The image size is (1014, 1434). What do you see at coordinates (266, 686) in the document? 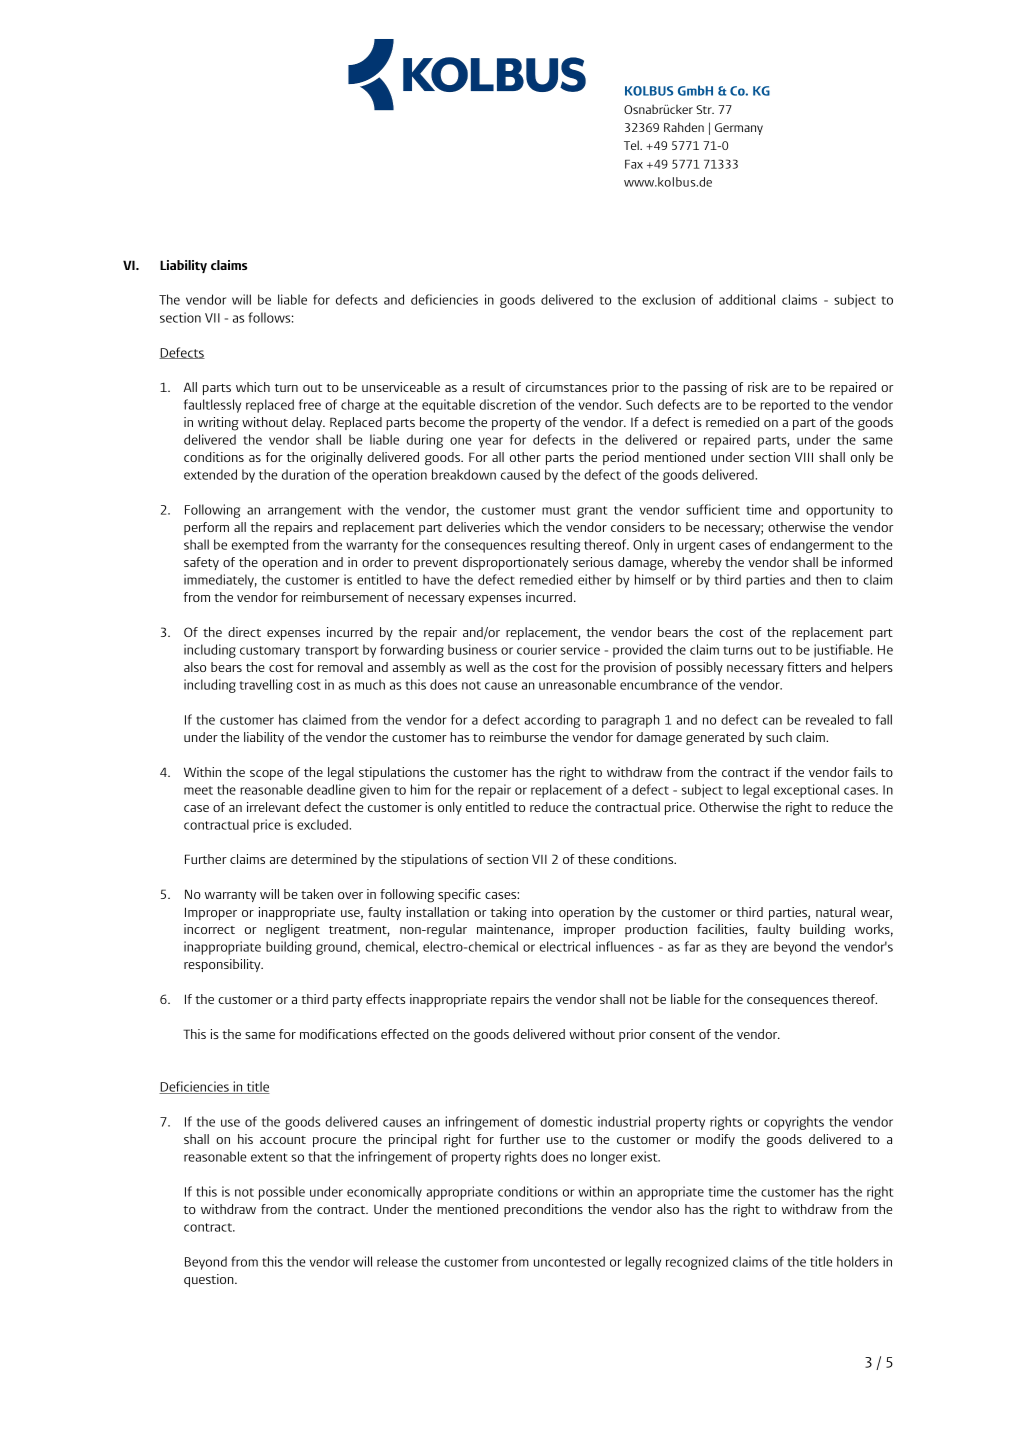
I see `travelling` at bounding box center [266, 686].
